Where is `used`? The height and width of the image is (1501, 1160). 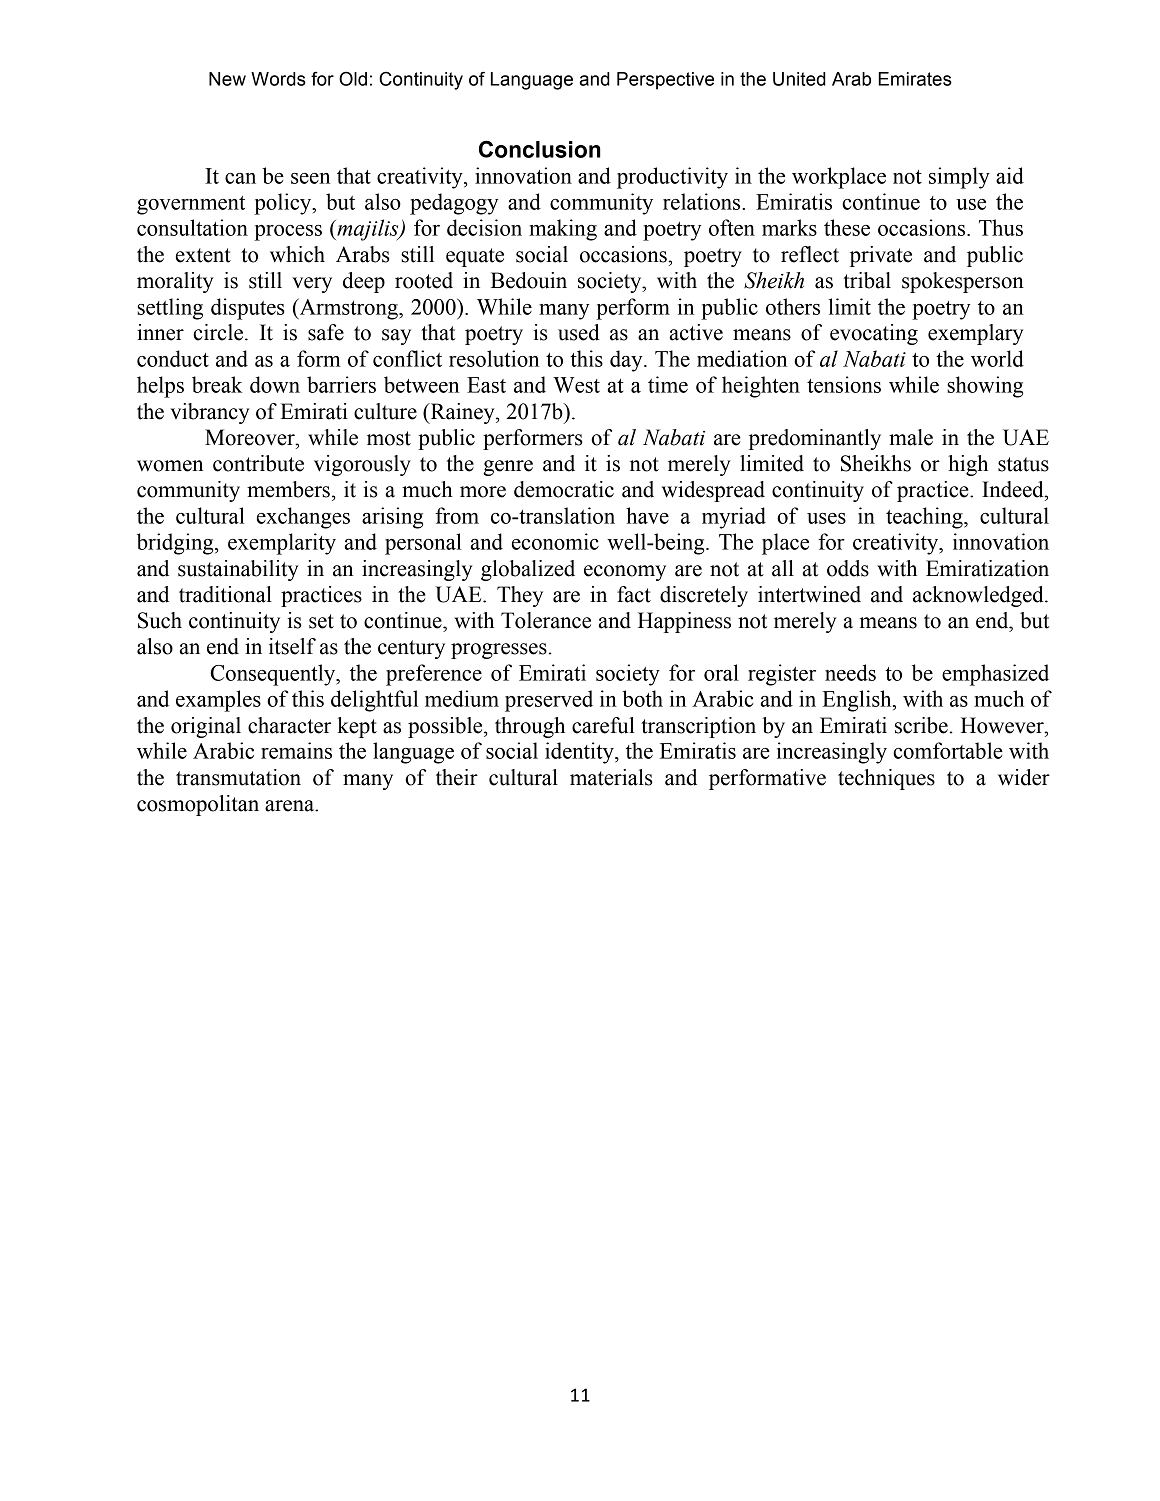
used is located at coordinates (579, 332).
